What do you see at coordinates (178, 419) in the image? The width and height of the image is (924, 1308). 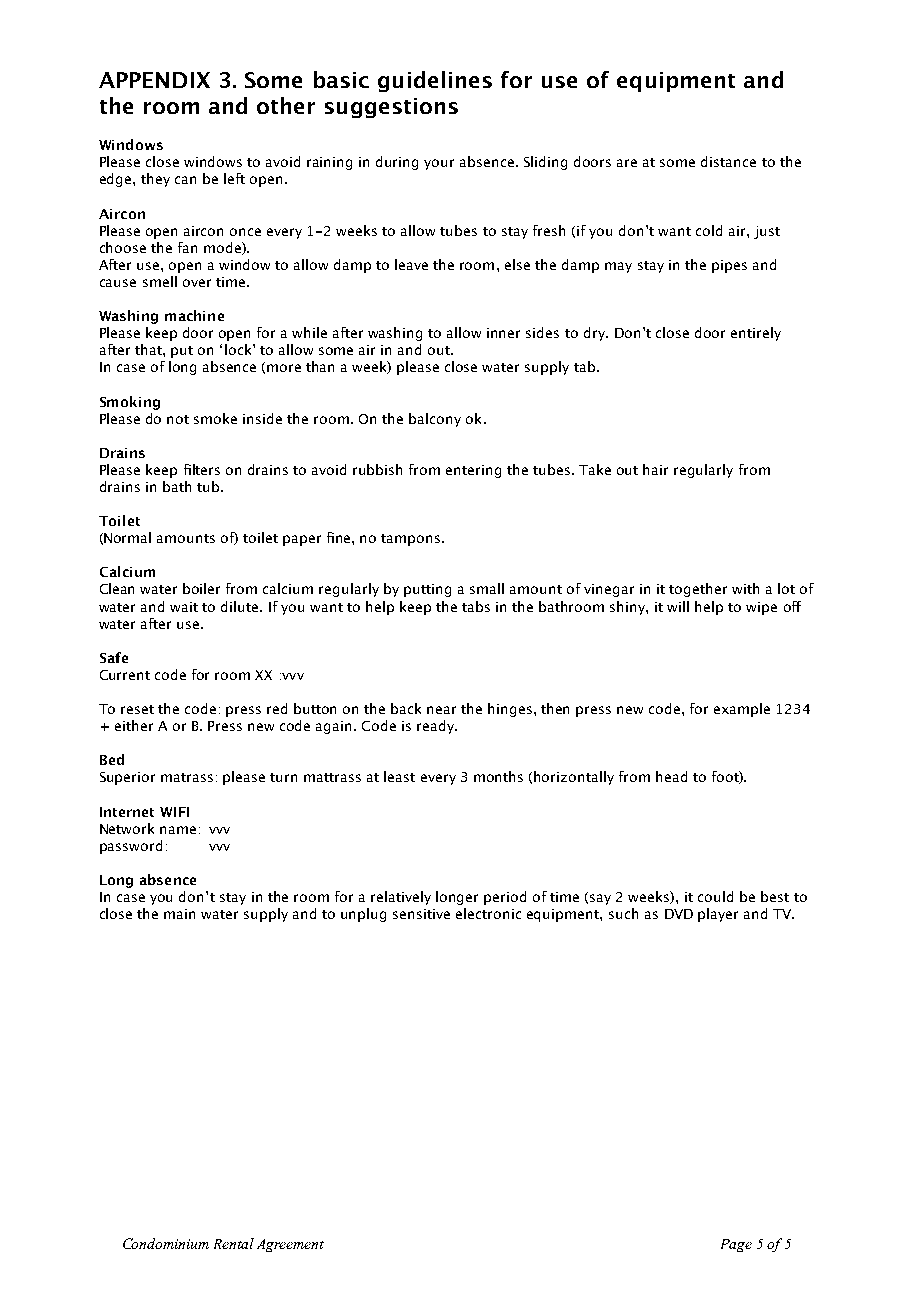 I see `not` at bounding box center [178, 419].
